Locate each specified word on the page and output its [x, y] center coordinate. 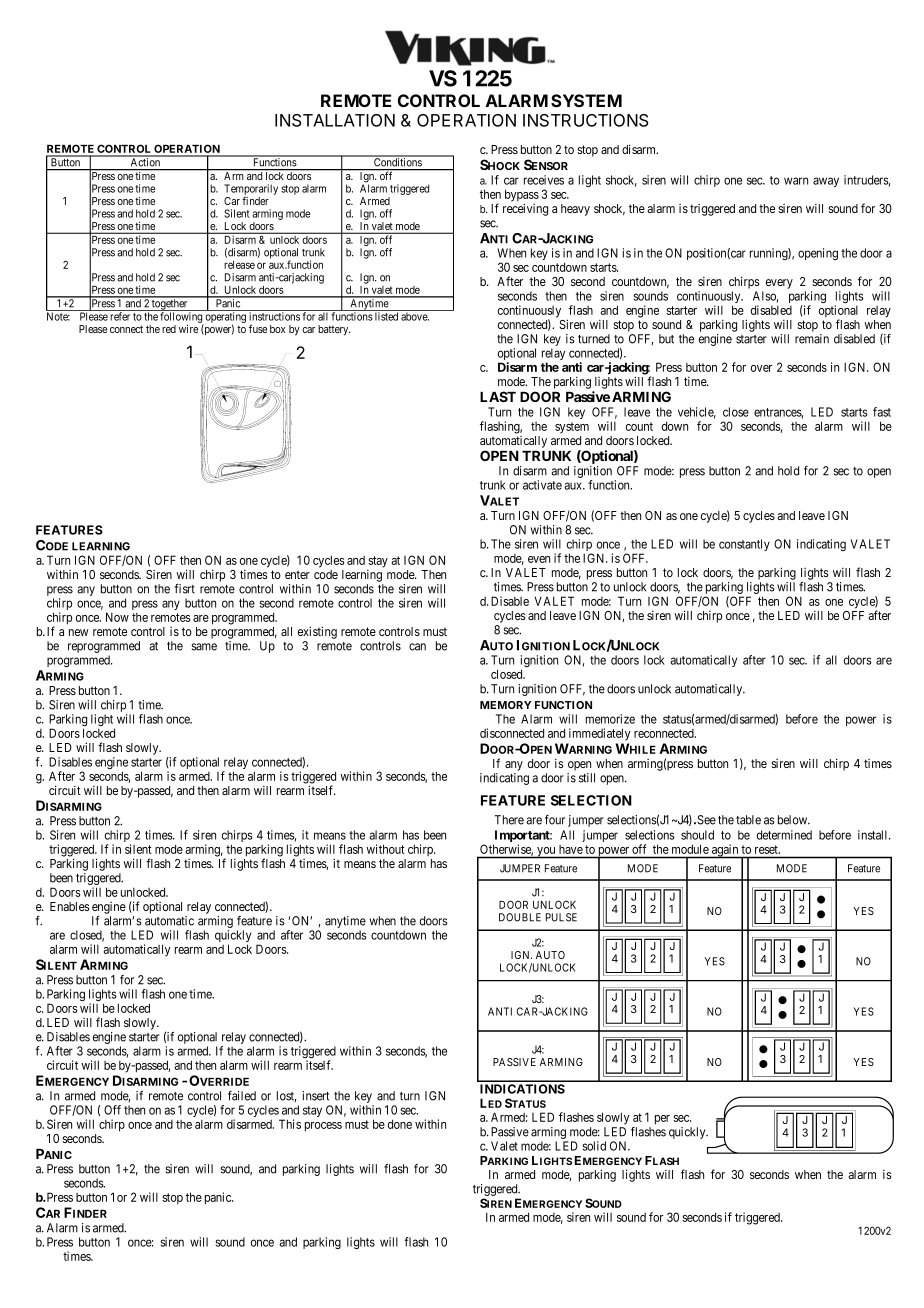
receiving [525, 209]
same [204, 647]
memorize [610, 719]
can [417, 647]
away [826, 182]
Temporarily [251, 190]
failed [242, 1096]
